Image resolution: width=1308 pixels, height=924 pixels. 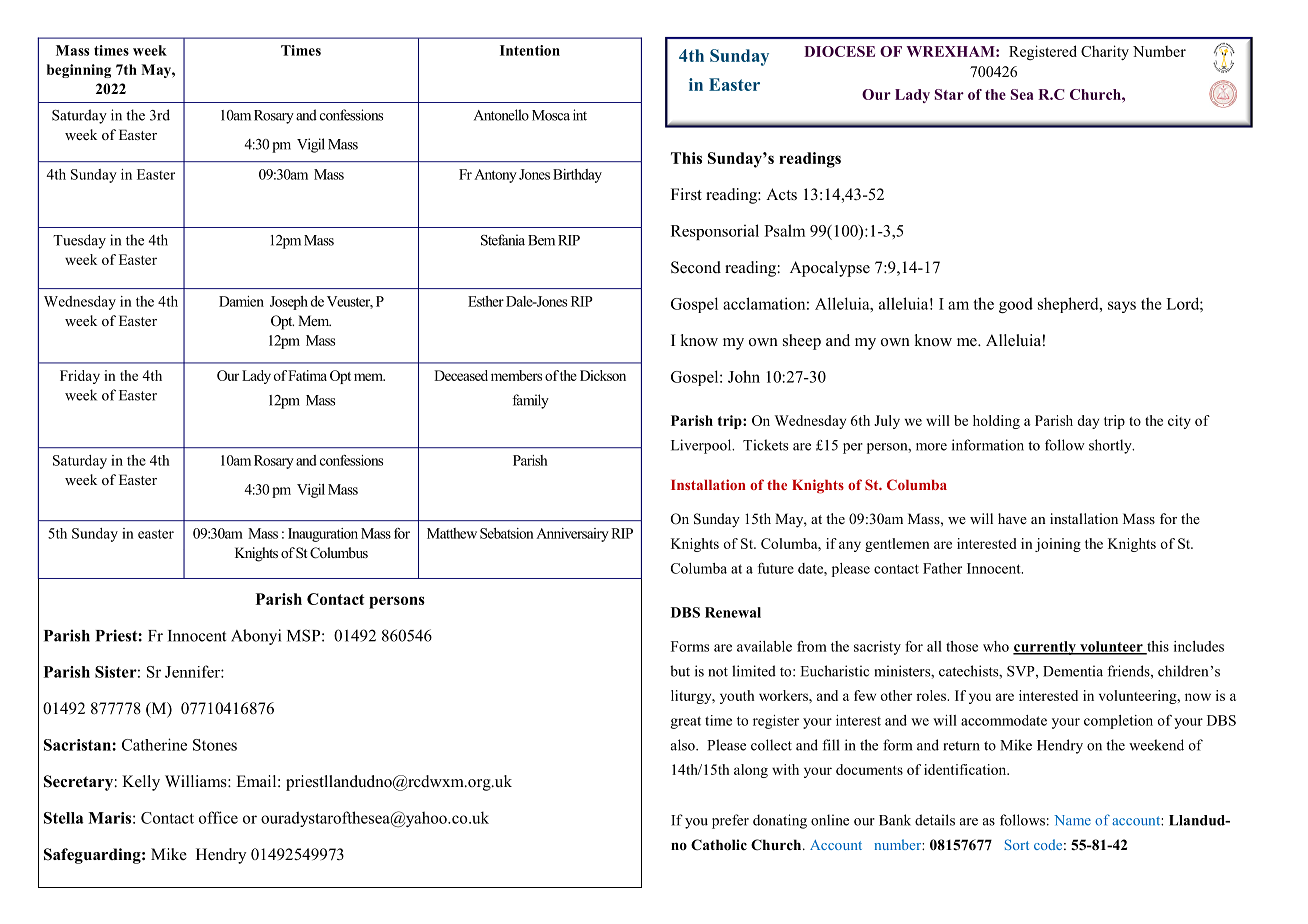 I want to click on but, so click(x=680, y=671).
